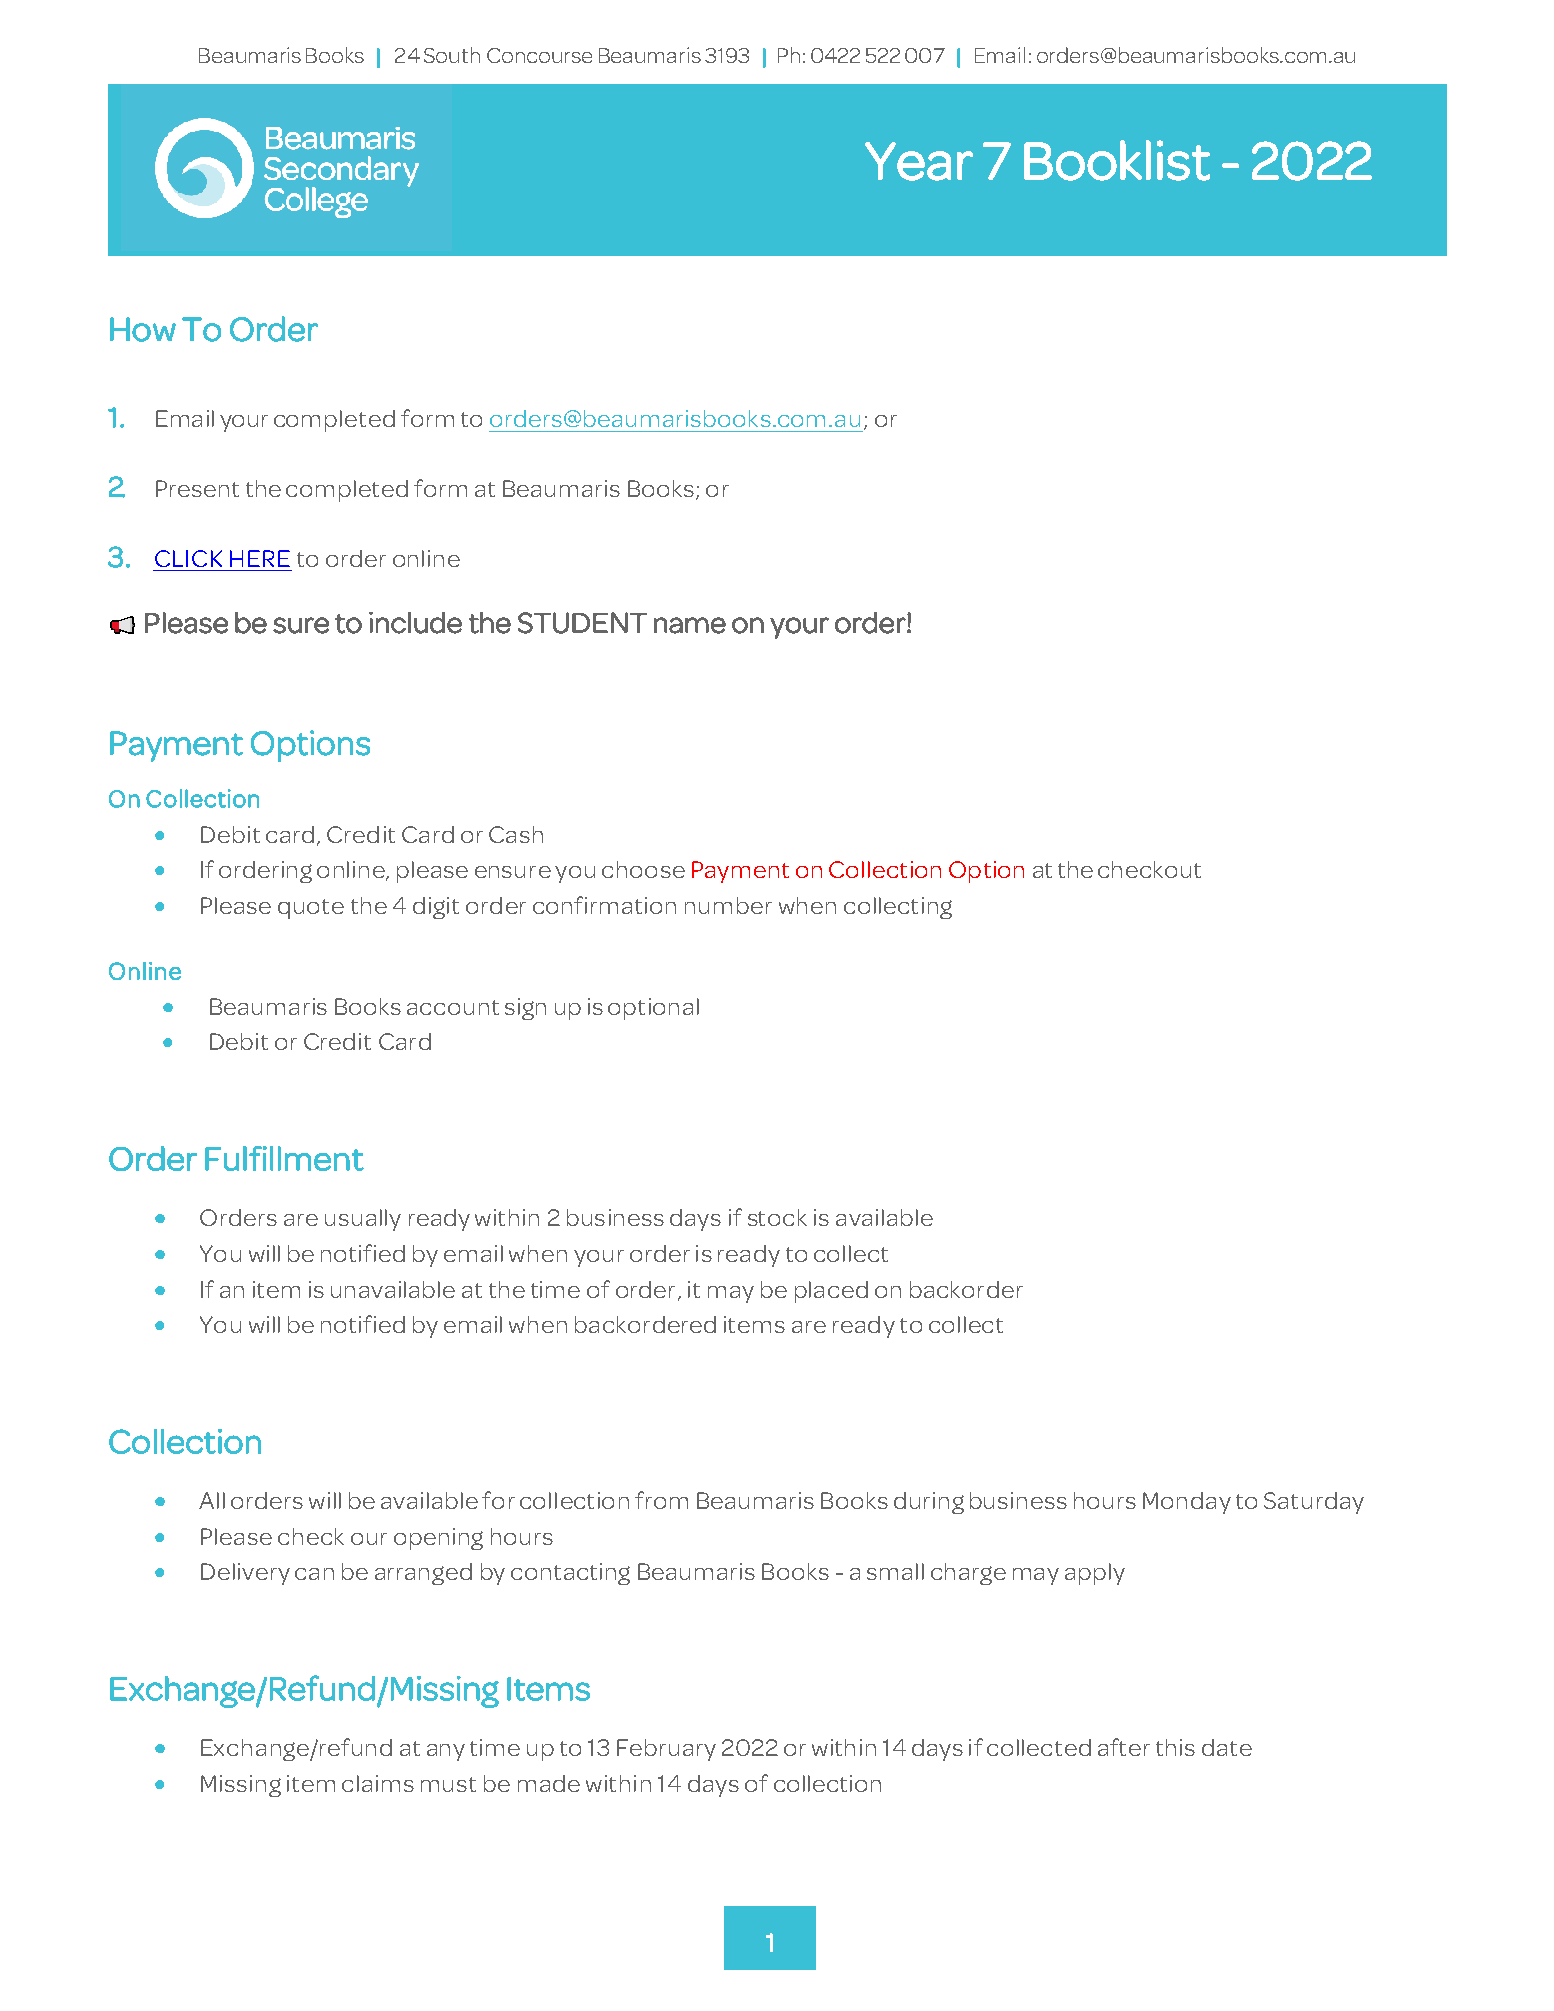 This page has width=1554, height=2011. What do you see at coordinates (143, 329) in the page?
I see `How` at bounding box center [143, 329].
